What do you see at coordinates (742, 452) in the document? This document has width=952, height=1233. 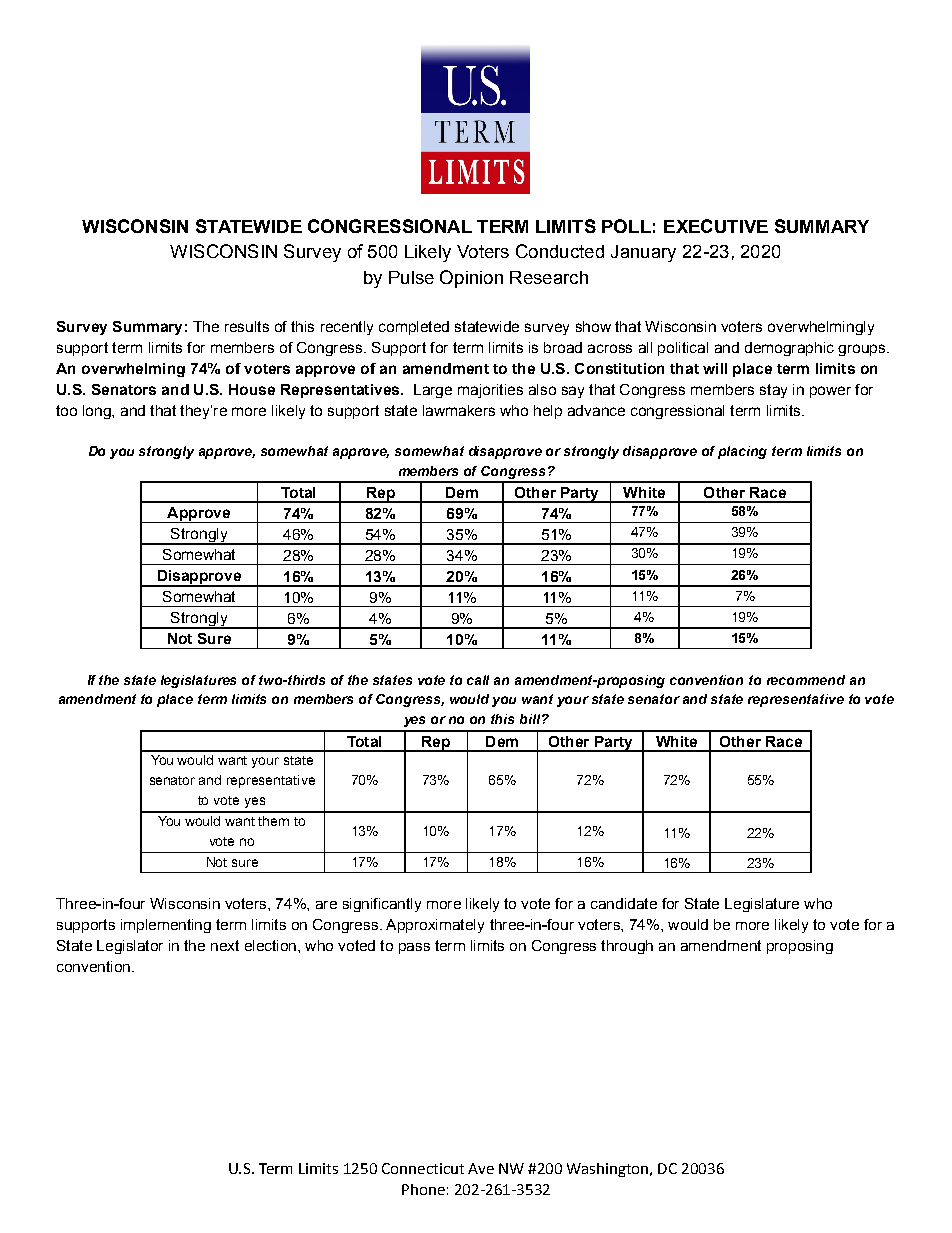 I see `placing` at bounding box center [742, 452].
